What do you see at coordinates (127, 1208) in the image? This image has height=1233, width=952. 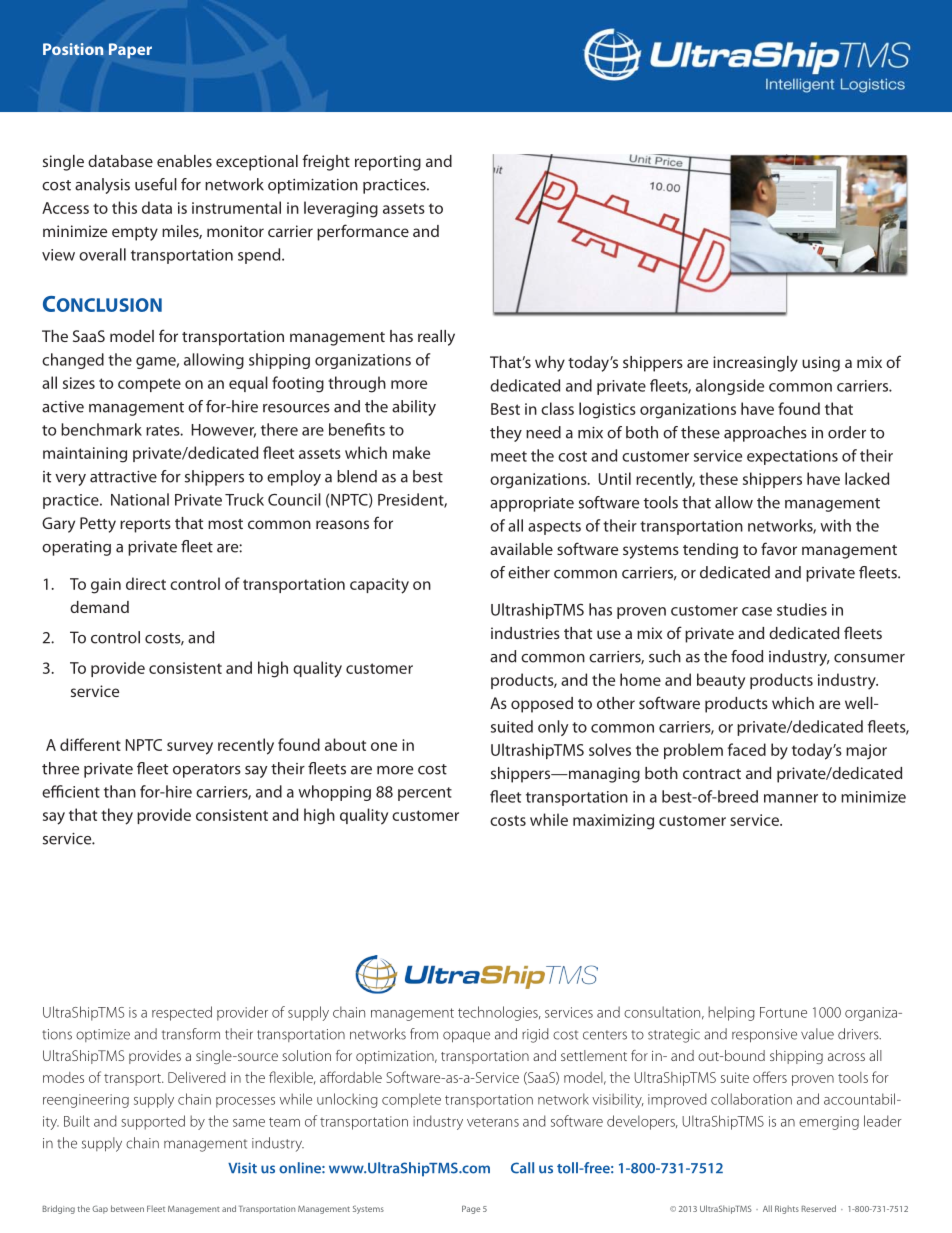 I see `between` at bounding box center [127, 1208].
